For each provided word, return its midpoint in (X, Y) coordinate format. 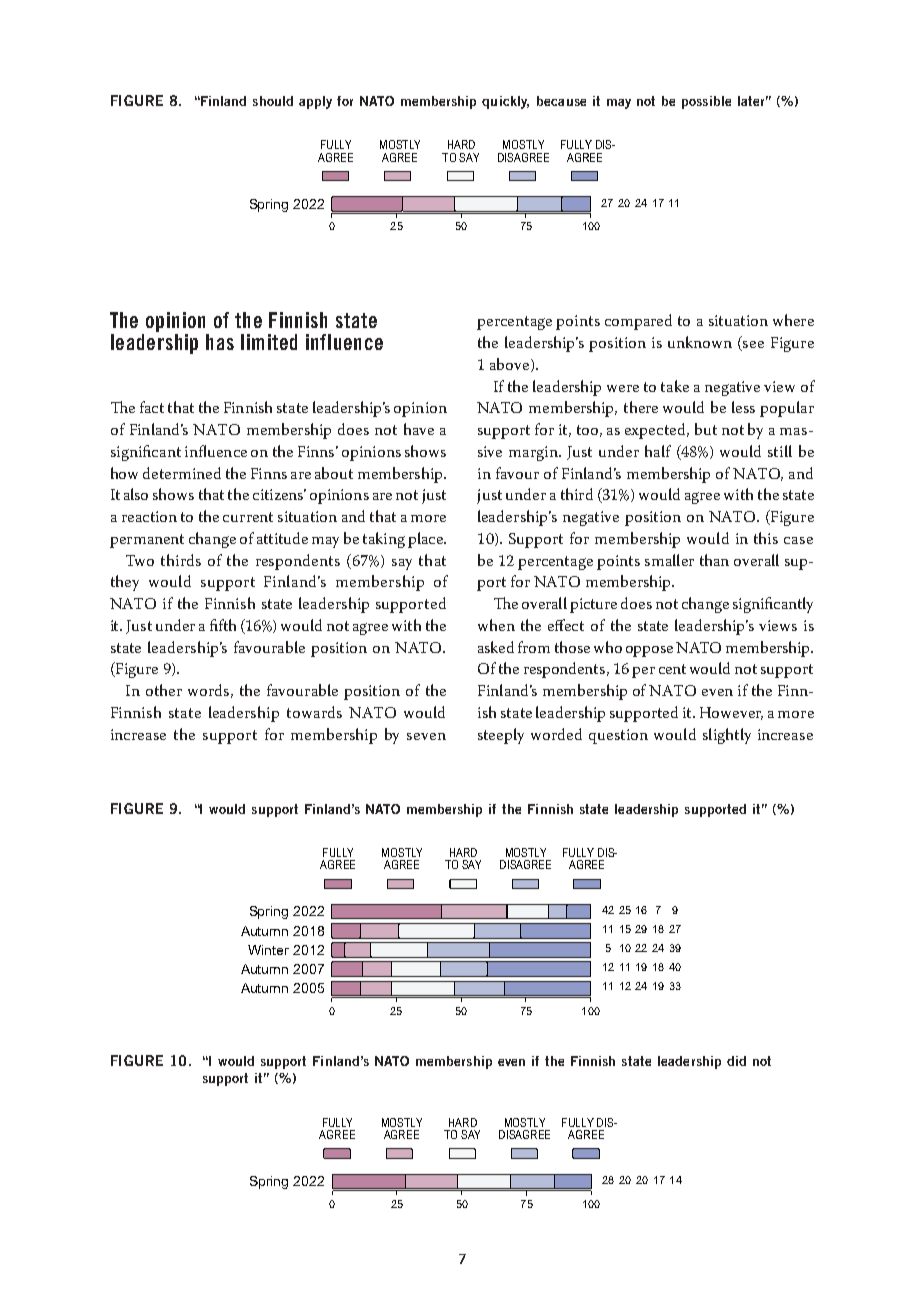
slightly (727, 736)
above (509, 364)
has (220, 342)
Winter (268, 950)
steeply (501, 736)
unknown (700, 342)
